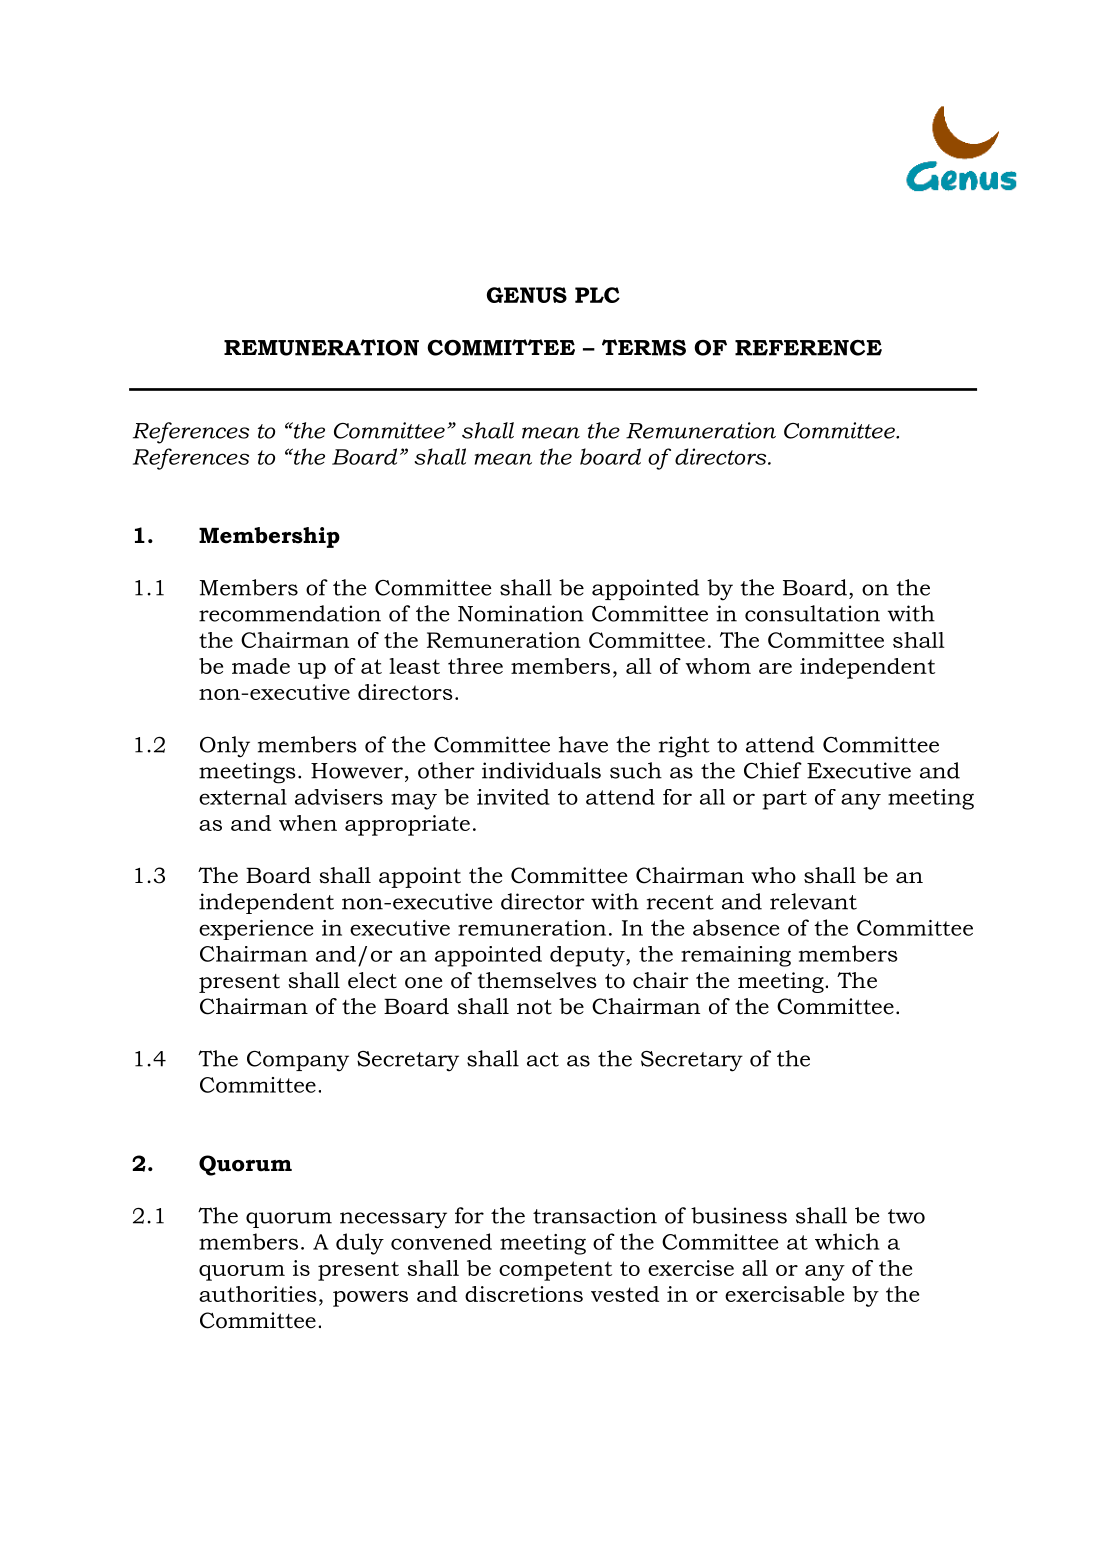 This screenshot has height=1564, width=1106. I want to click on Nomination, so click(521, 613).
